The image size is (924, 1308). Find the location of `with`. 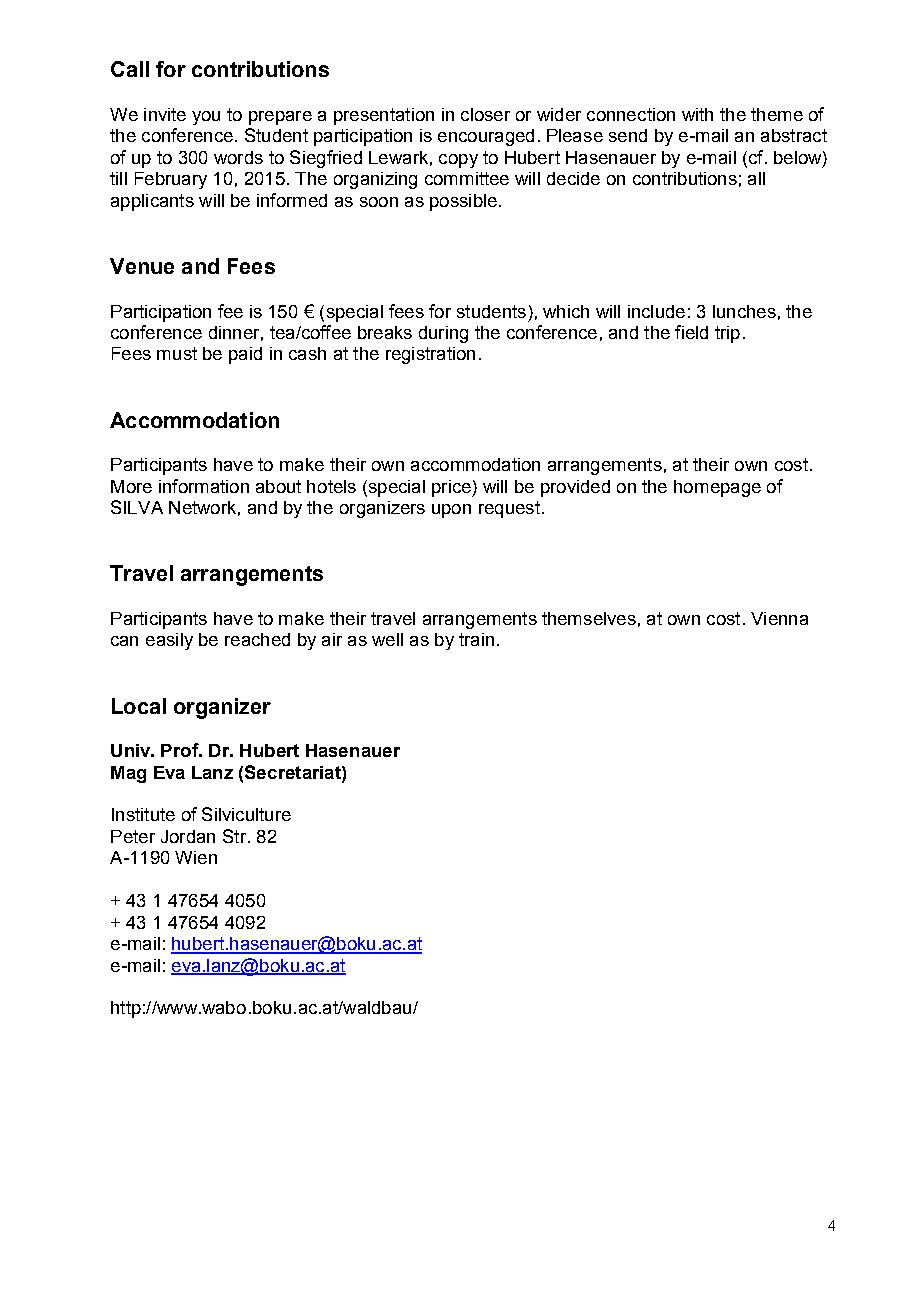

with is located at coordinates (697, 114).
